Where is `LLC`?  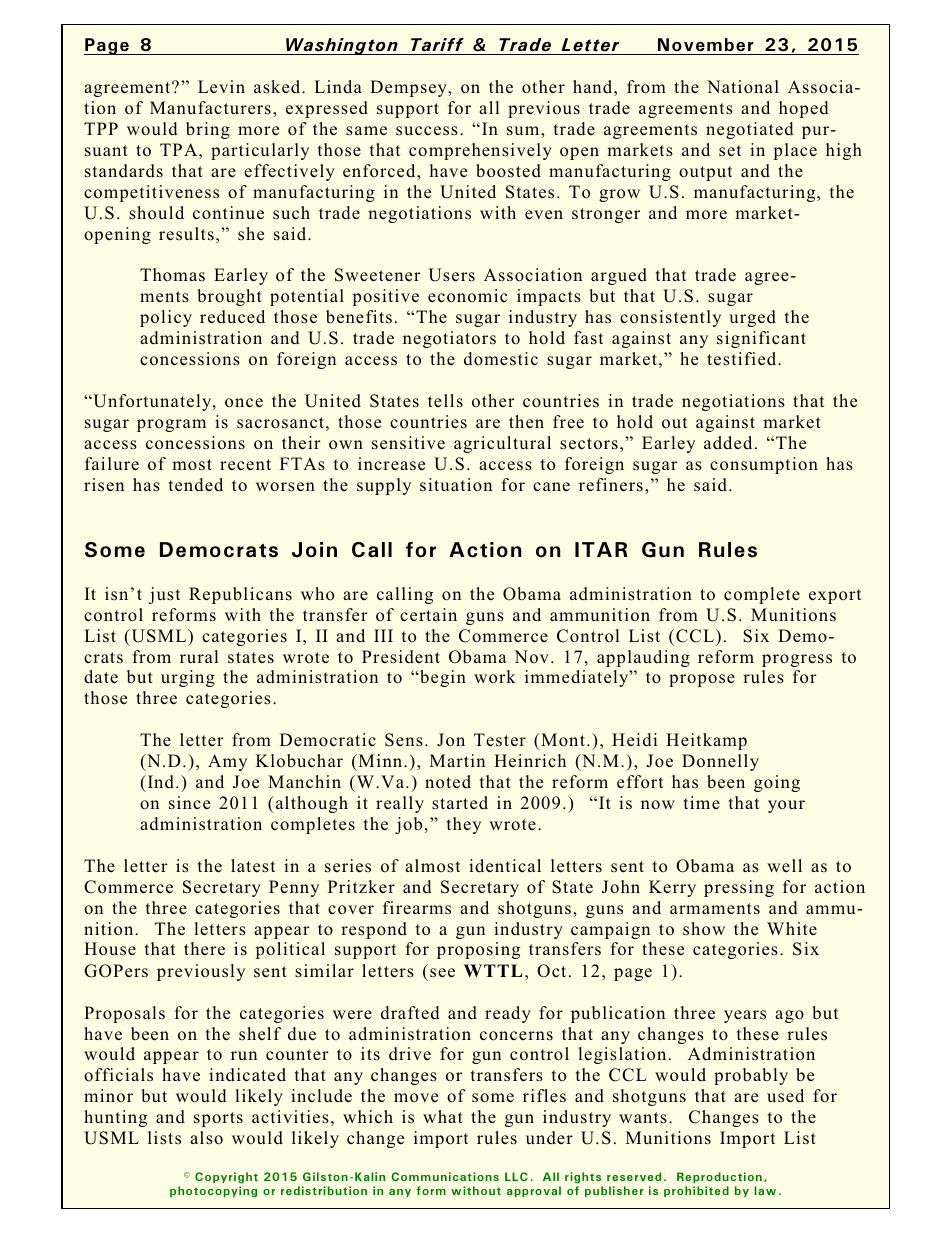
LLC is located at coordinates (516, 1176).
